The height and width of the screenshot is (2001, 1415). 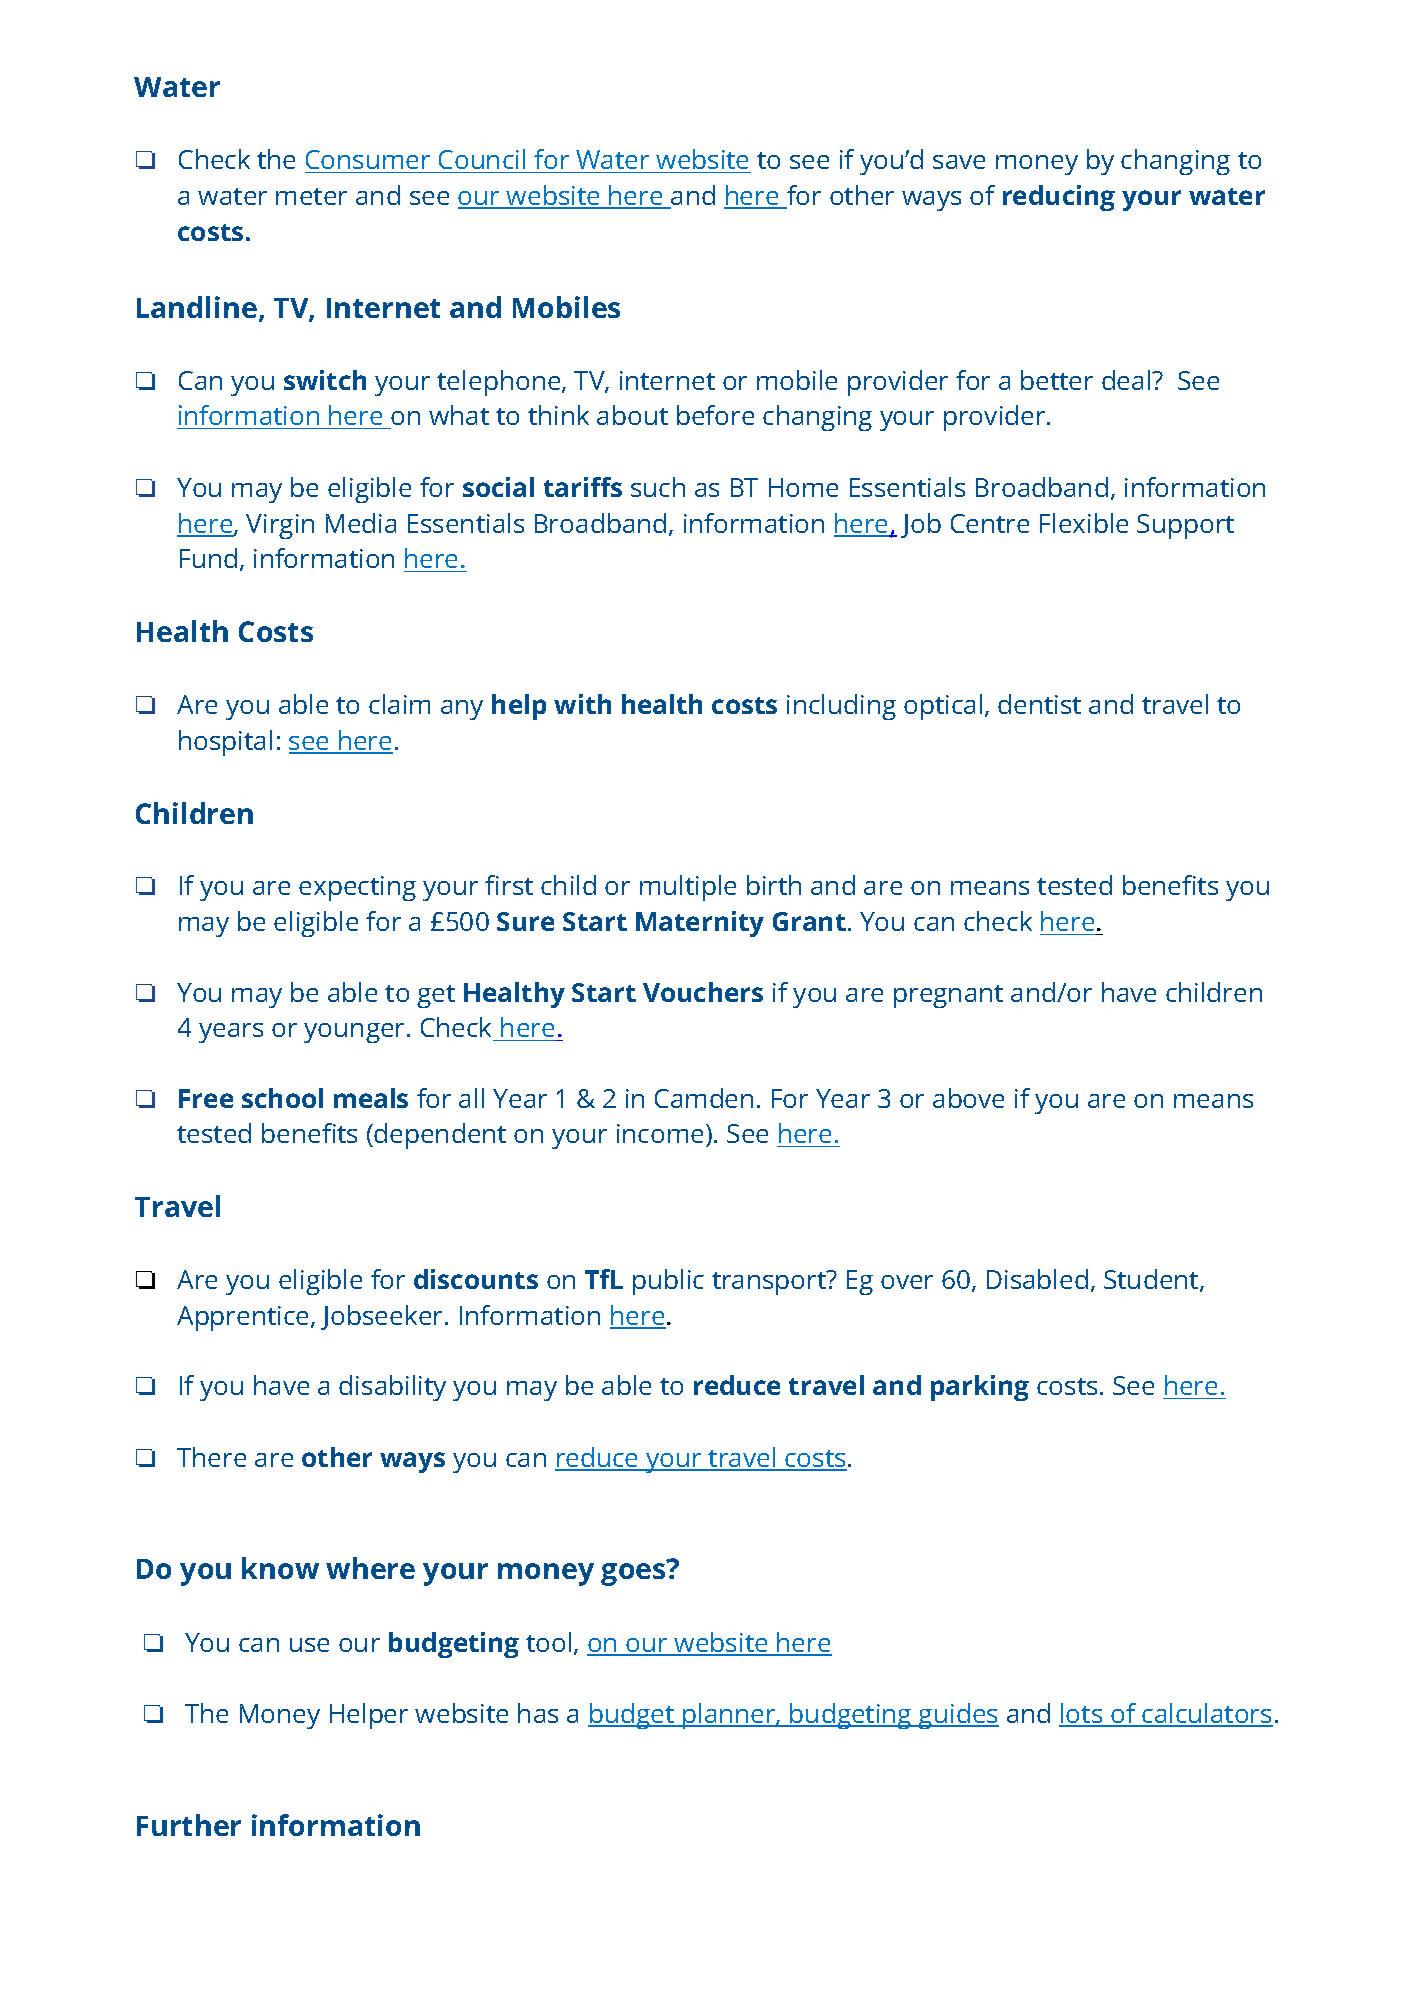 I want to click on Student, so click(x=1152, y=1280).
